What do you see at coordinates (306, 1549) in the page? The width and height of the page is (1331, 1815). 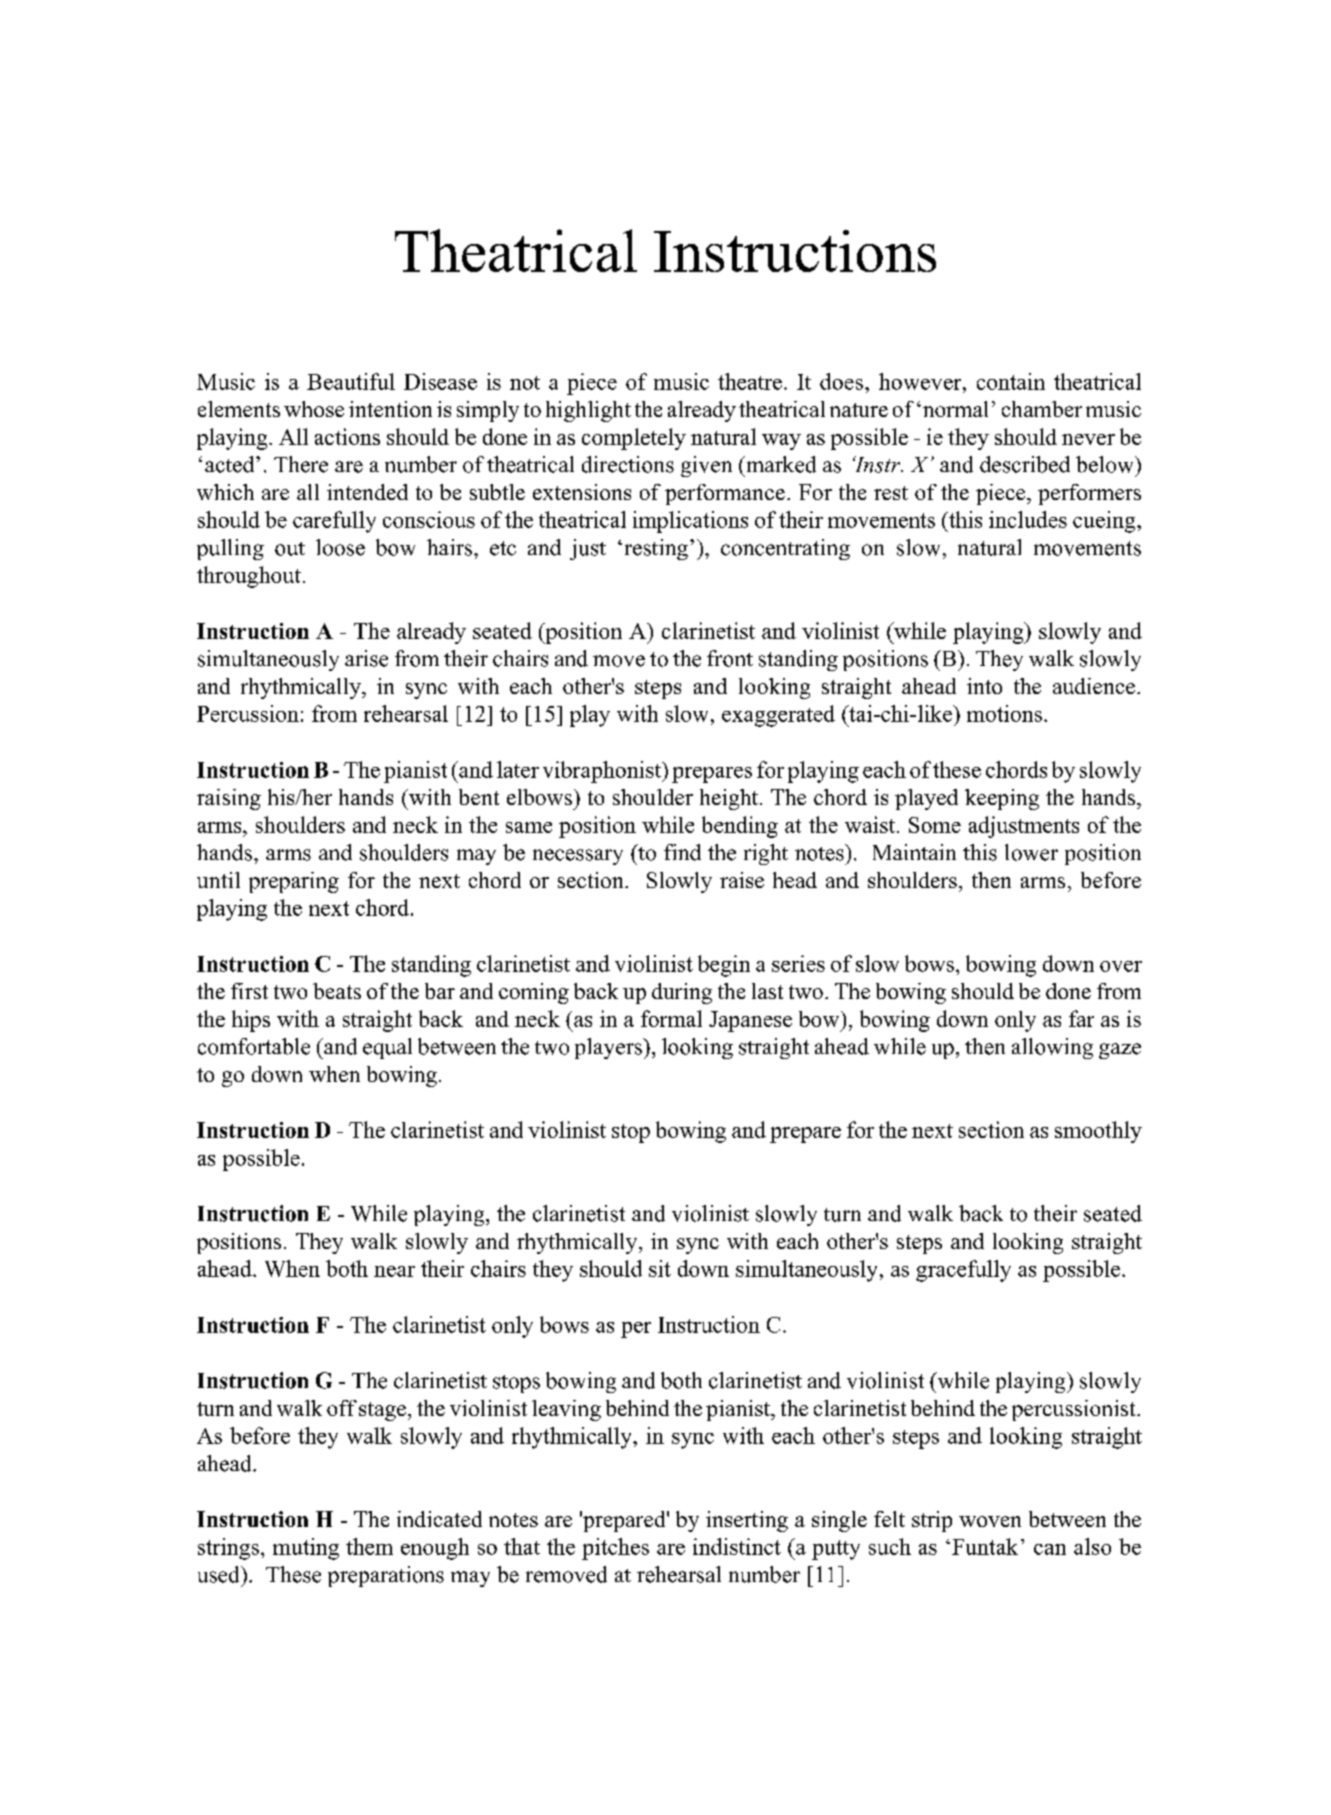 I see `muting` at bounding box center [306, 1549].
